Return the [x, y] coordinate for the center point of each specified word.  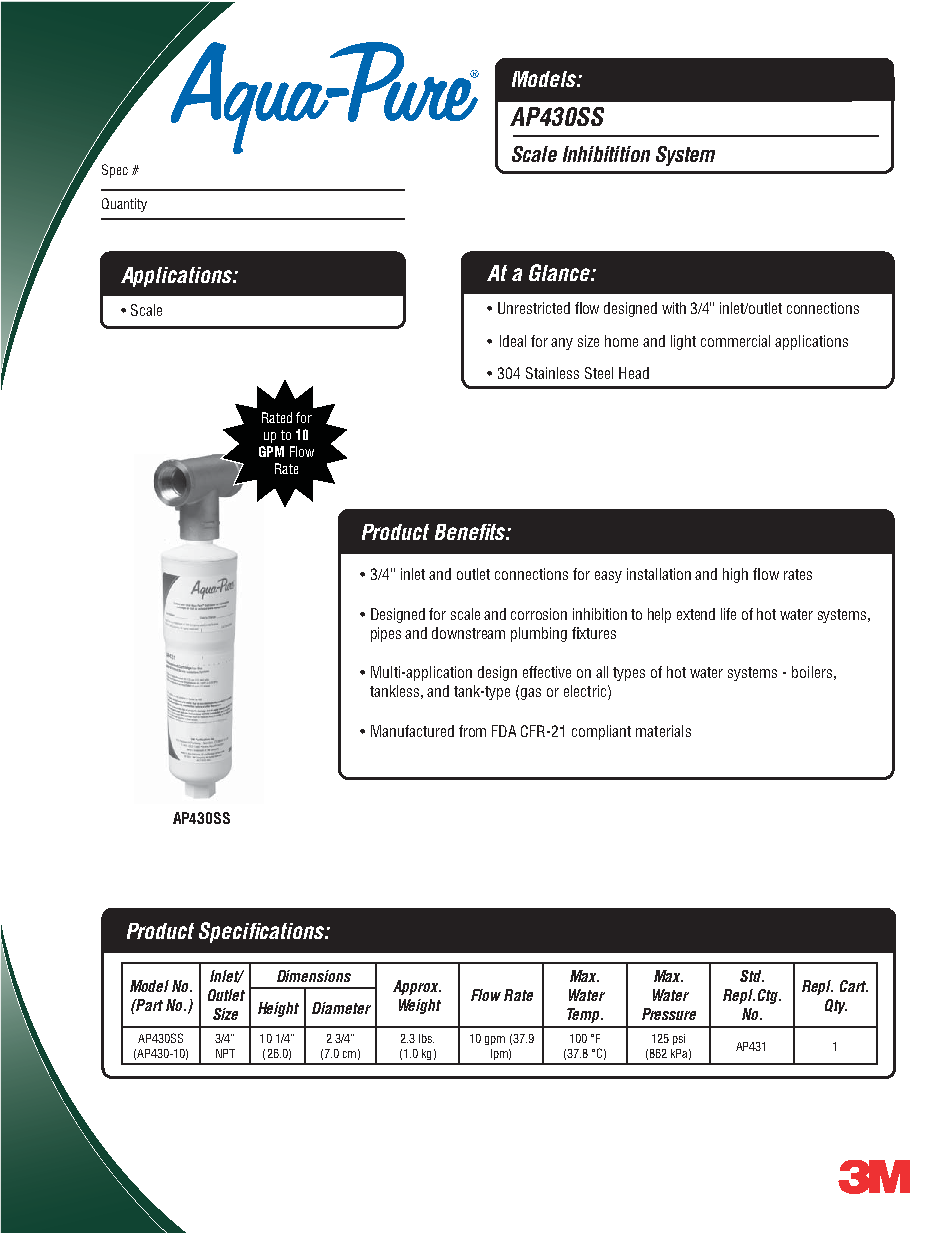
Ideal [513, 341]
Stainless [552, 373]
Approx [417, 987]
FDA [504, 731]
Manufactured [412, 731]
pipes [386, 634]
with [674, 308]
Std [752, 976]
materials [663, 731]
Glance [560, 272]
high [735, 575]
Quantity [124, 205]
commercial [735, 341]
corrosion [539, 614]
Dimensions [314, 976]
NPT [225, 1053]
